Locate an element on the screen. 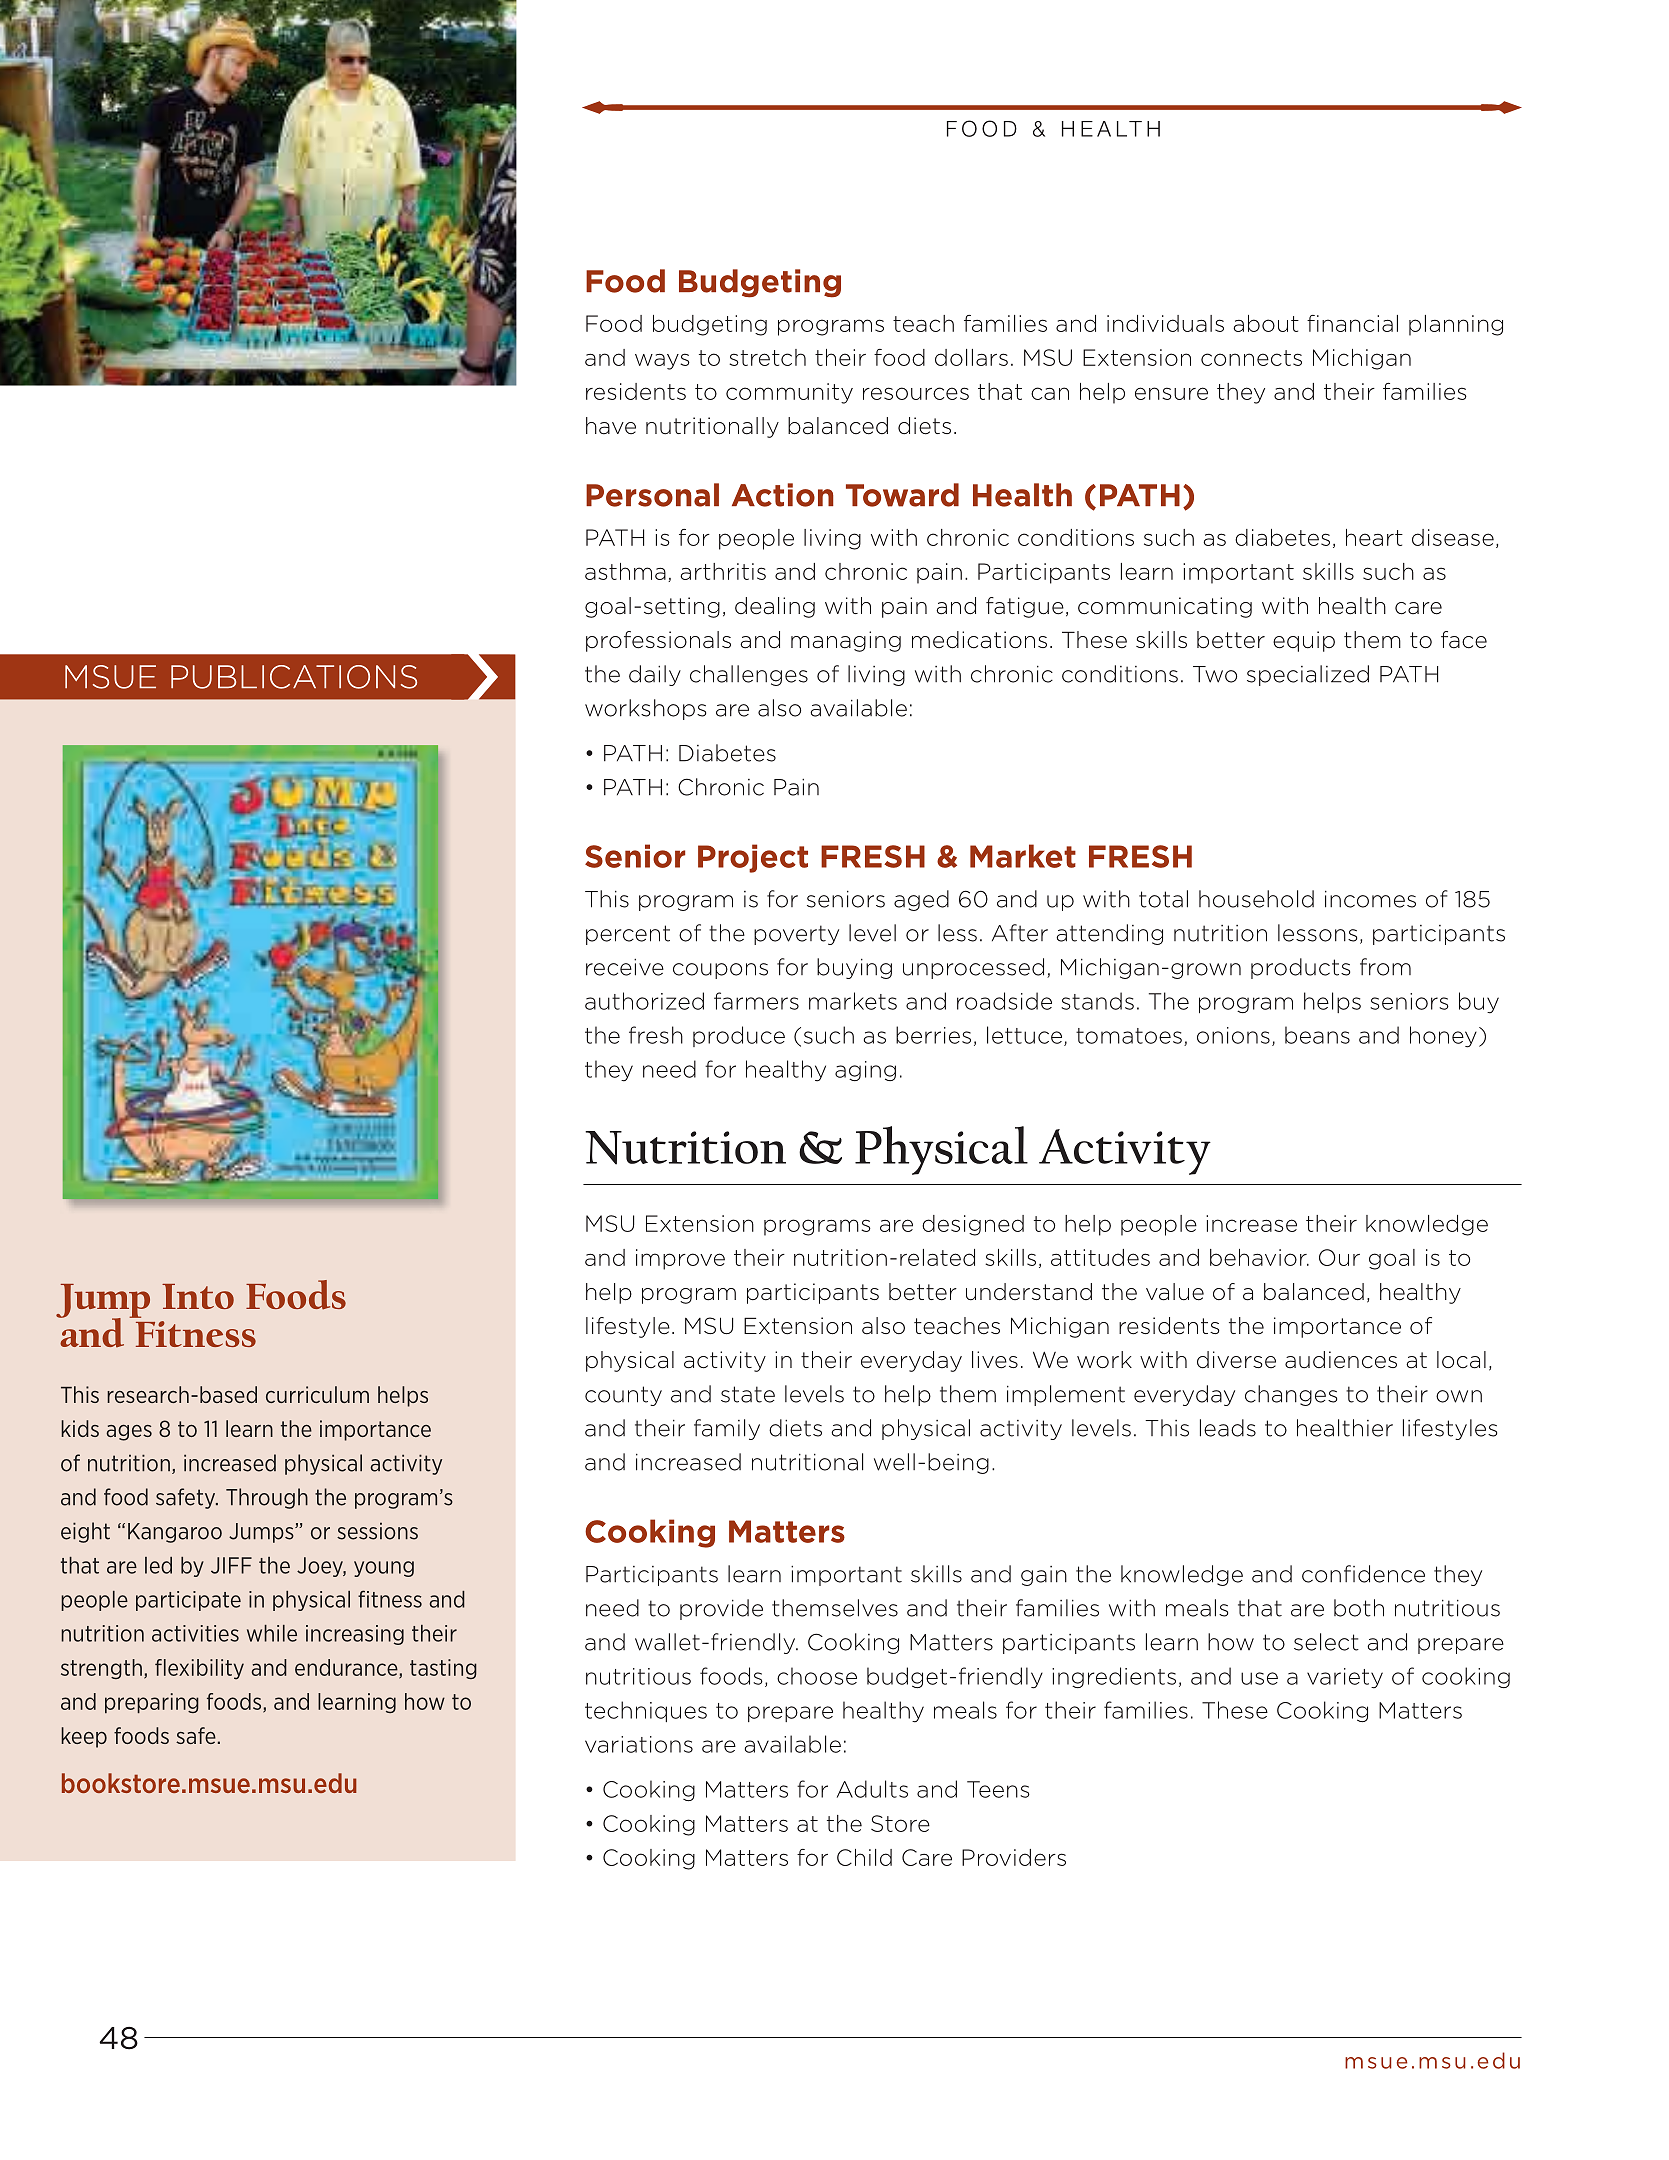  family is located at coordinates (727, 1429).
